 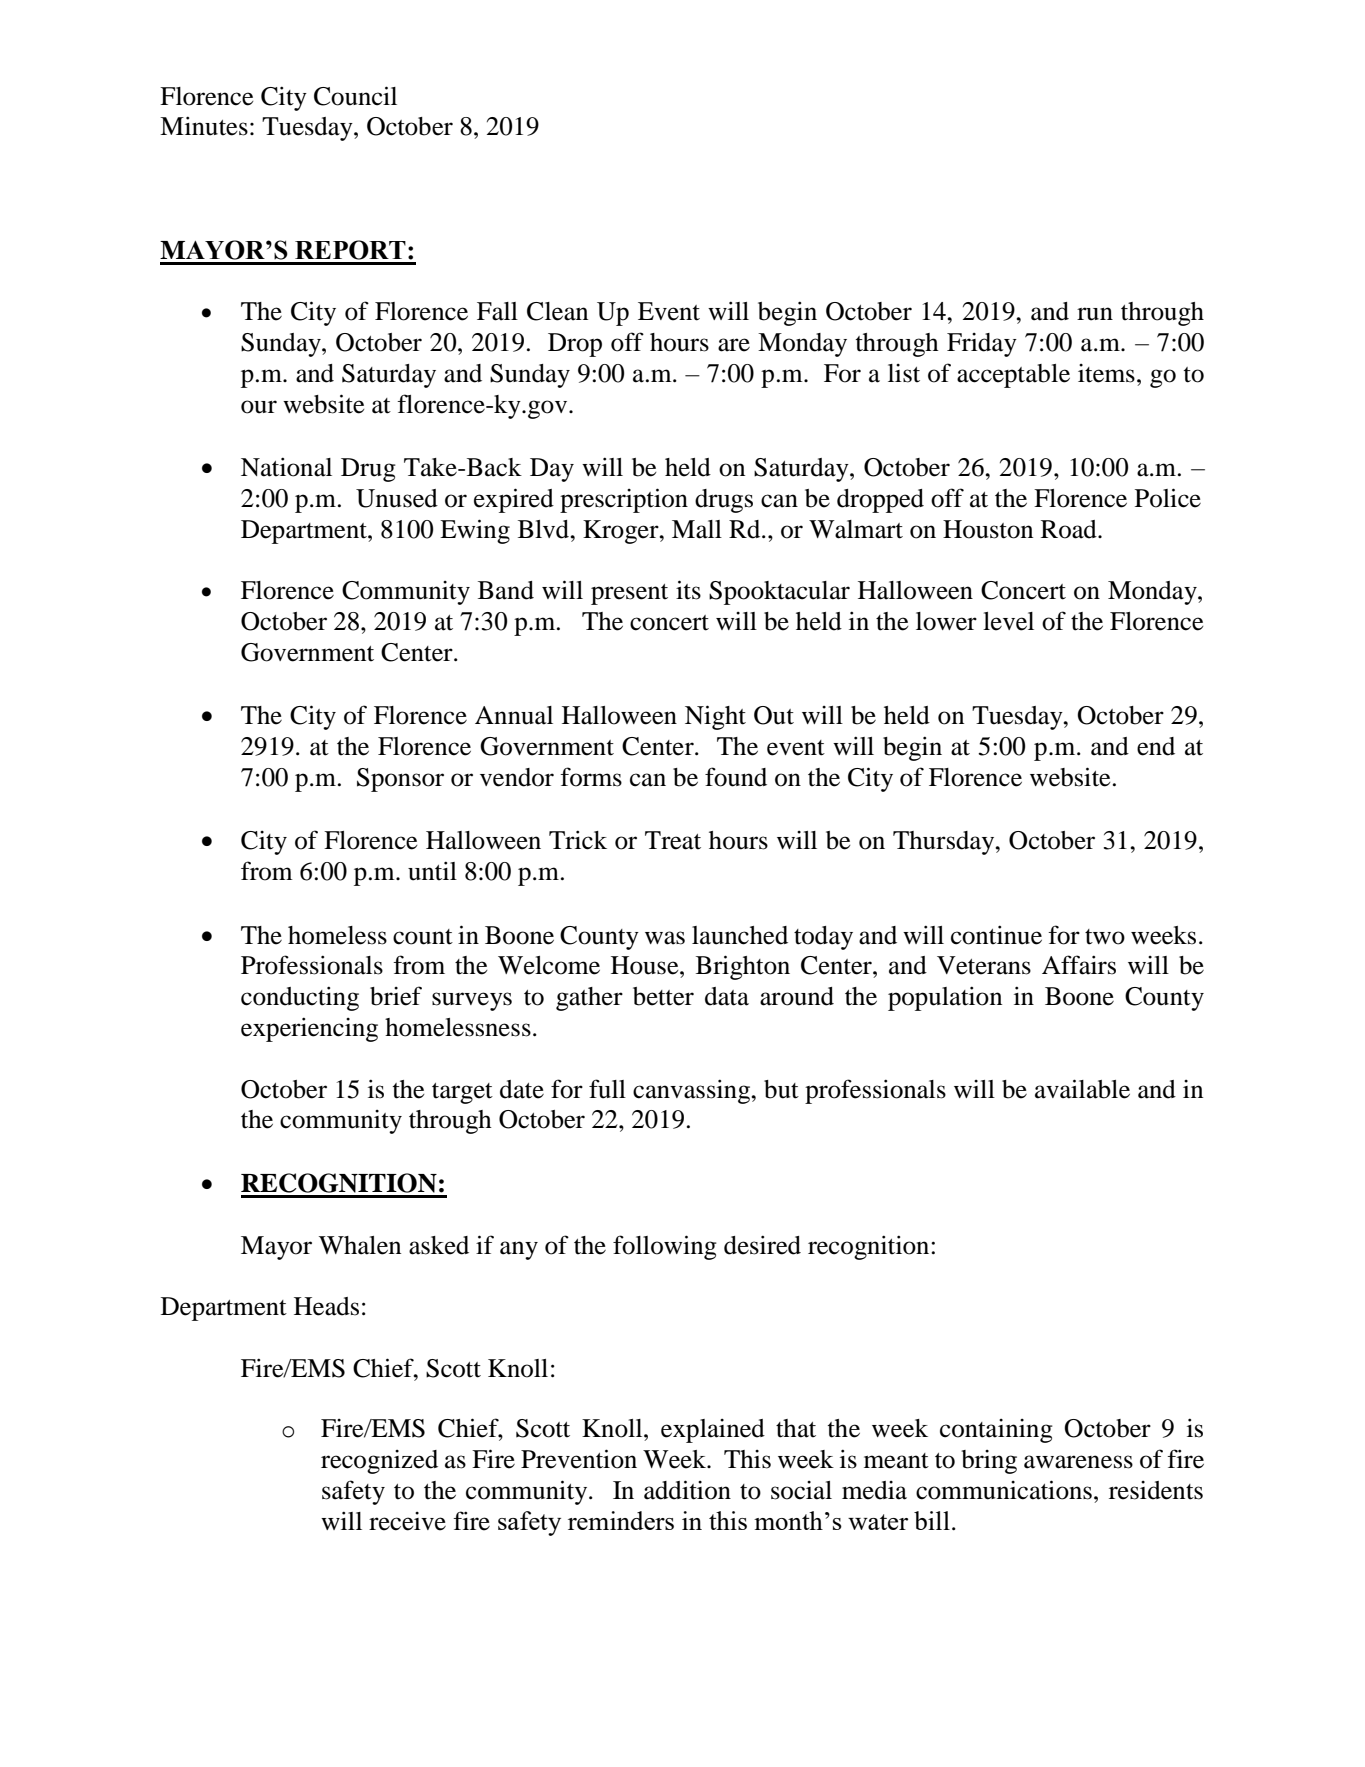 I want to click on Clean, so click(x=557, y=311).
